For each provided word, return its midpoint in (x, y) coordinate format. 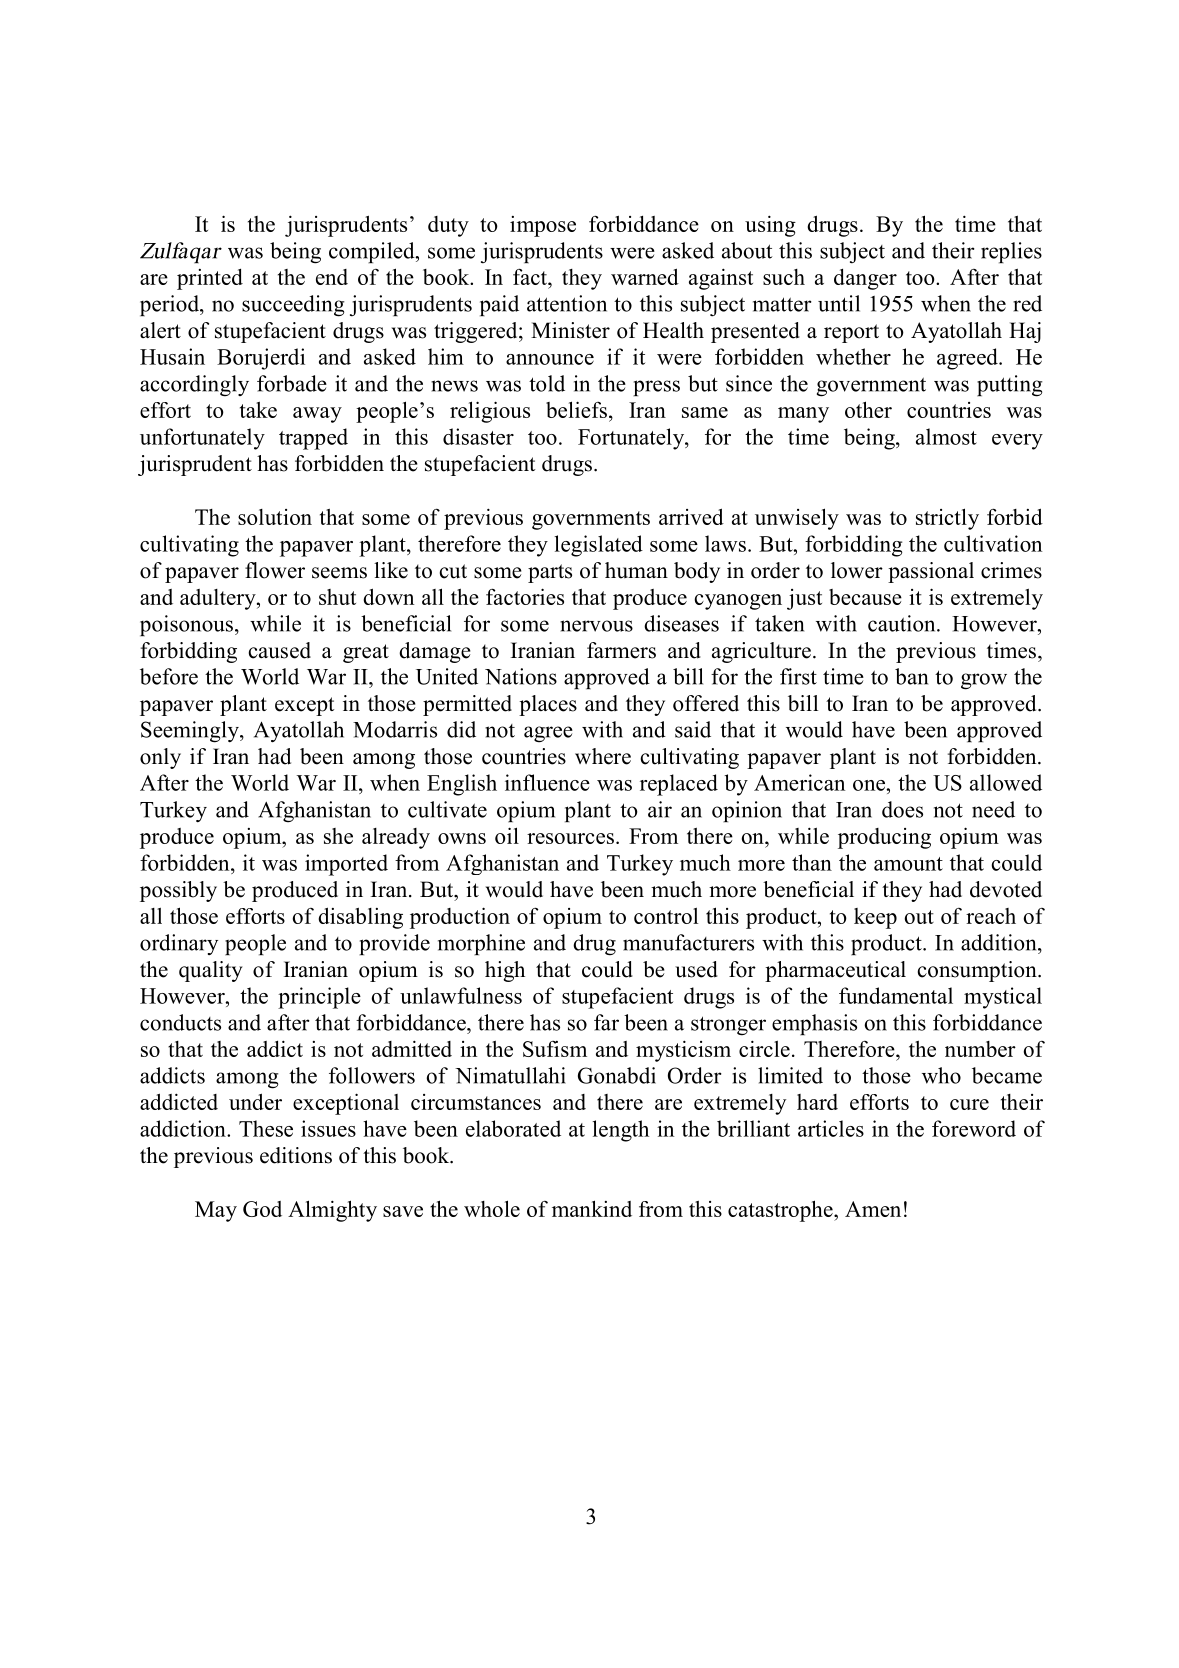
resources (570, 838)
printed (210, 279)
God (262, 1209)
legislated (599, 546)
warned (645, 276)
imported (346, 865)
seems (339, 573)
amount (908, 864)
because (865, 597)
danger (865, 279)
